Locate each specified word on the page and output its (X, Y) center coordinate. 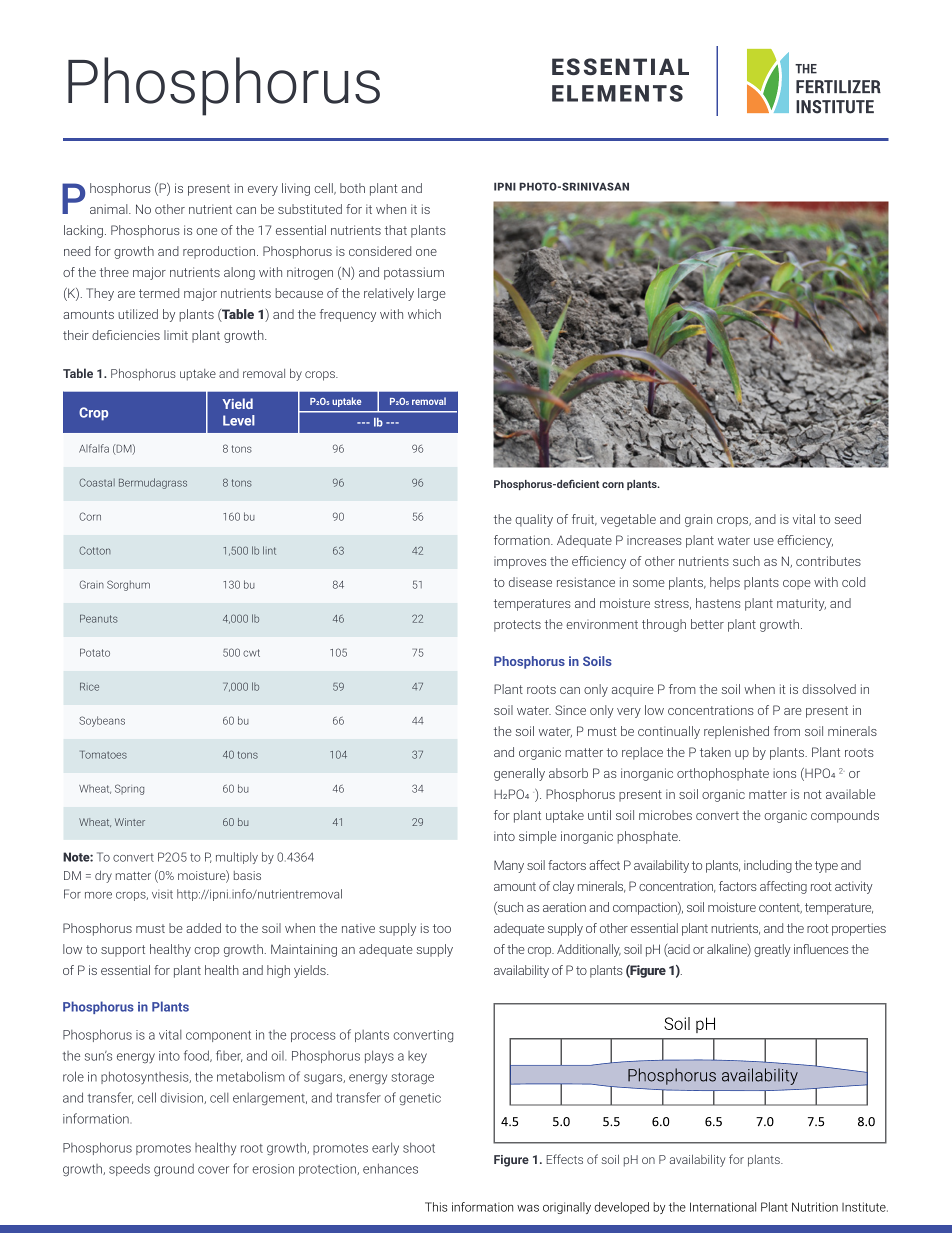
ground (174, 1170)
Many (509, 866)
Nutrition (815, 1207)
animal (110, 209)
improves (520, 564)
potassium (414, 273)
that (396, 230)
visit (162, 894)
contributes (828, 561)
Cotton (95, 550)
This (436, 1207)
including (768, 866)
